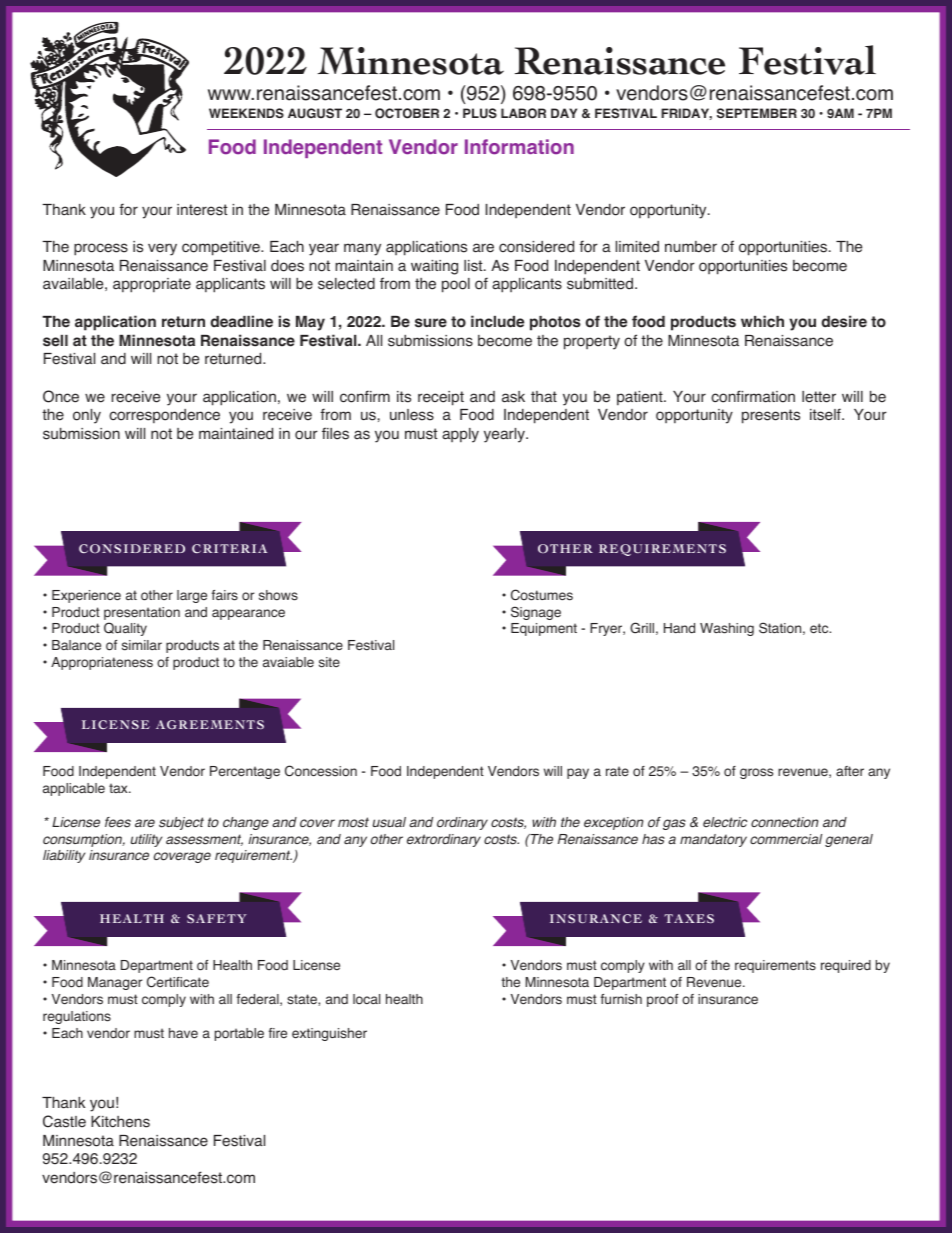 Image resolution: width=952 pixels, height=1233 pixels. Describe the element at coordinates (756, 773) in the screenshot. I see `gross` at that location.
